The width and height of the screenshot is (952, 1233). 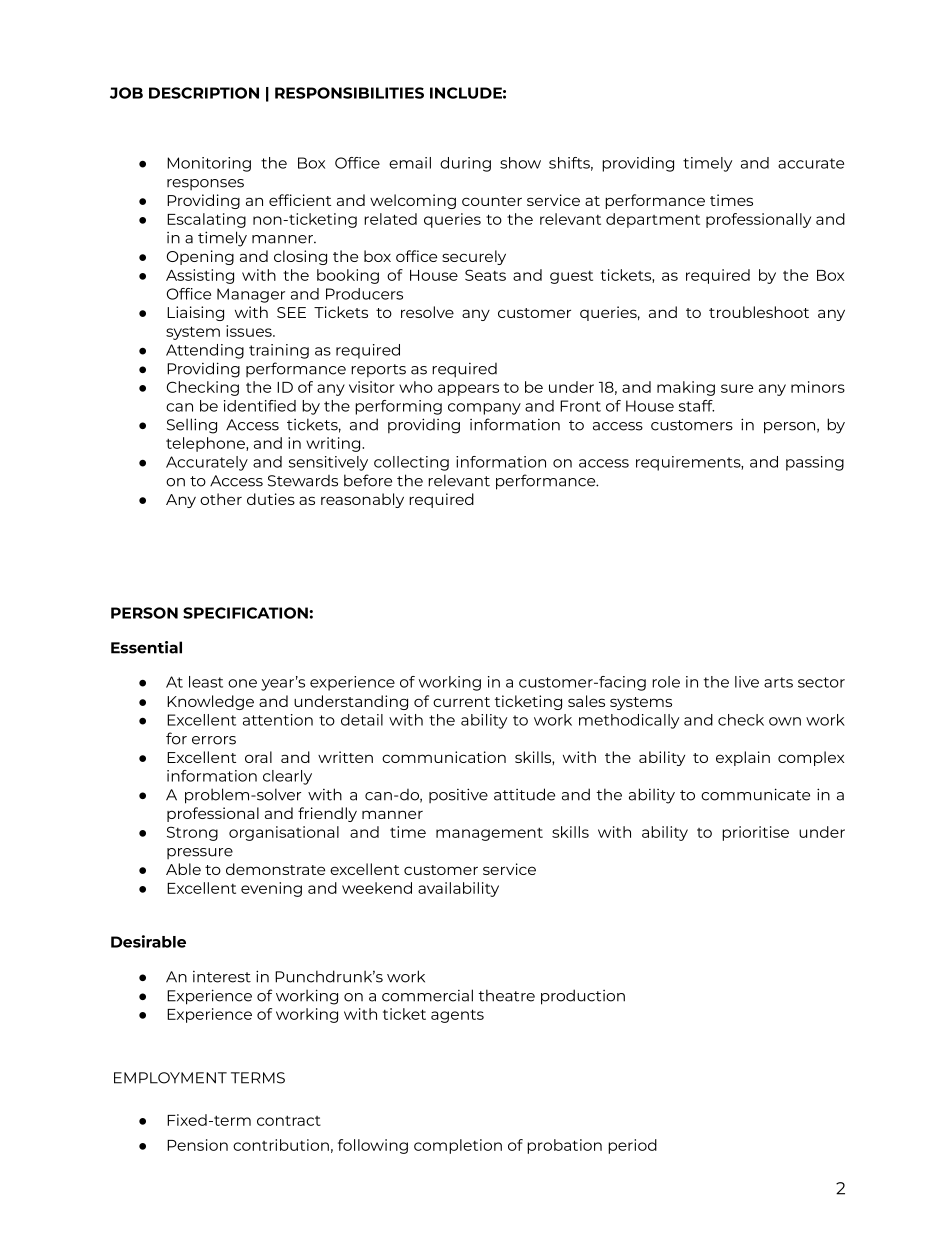 What do you see at coordinates (465, 164) in the screenshot?
I see `during` at bounding box center [465, 164].
